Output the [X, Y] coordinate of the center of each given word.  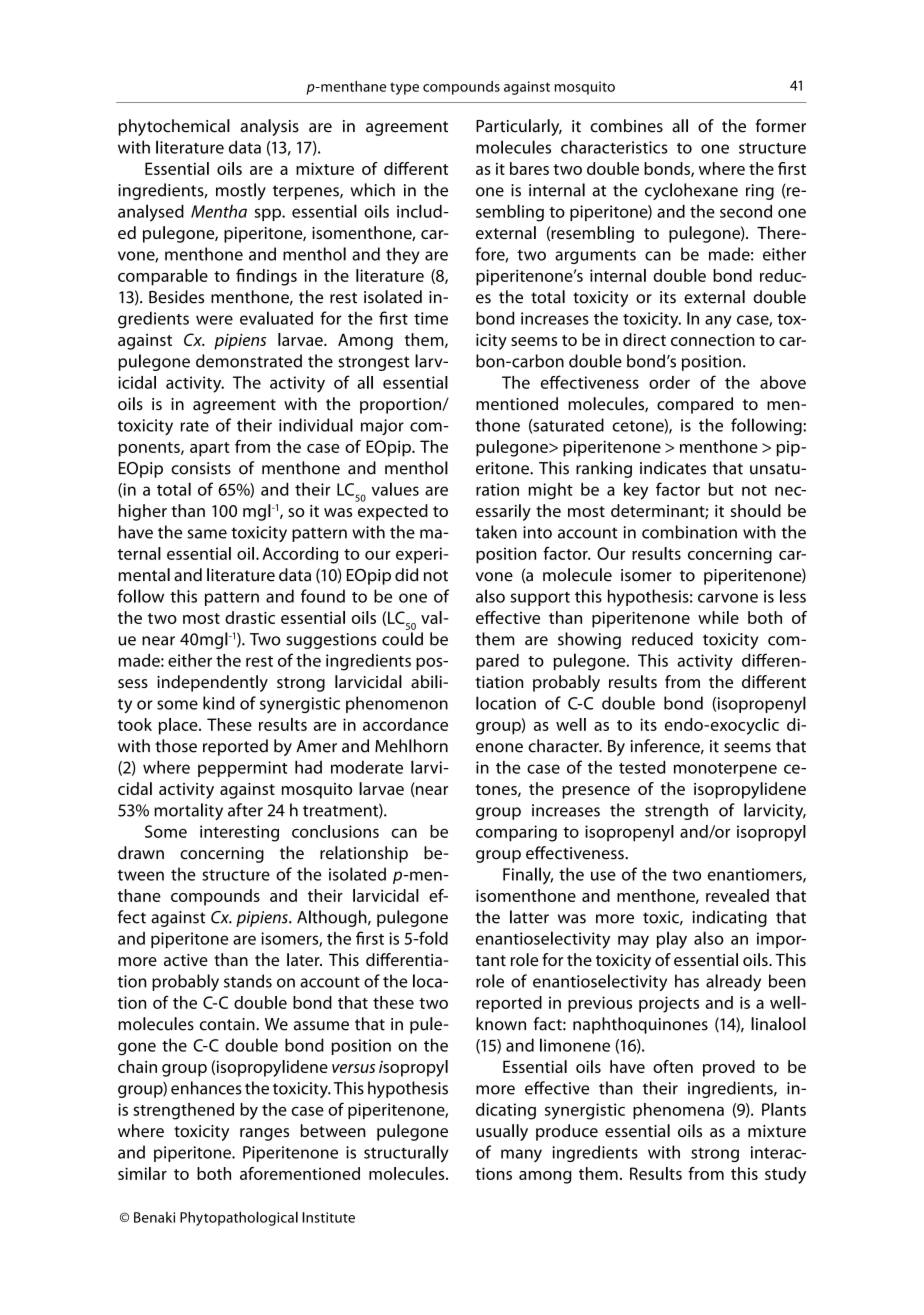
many [521, 1155]
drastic [250, 617]
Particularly [519, 127]
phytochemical [174, 127]
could [402, 639]
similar [142, 1173]
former [781, 126]
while [718, 617]
